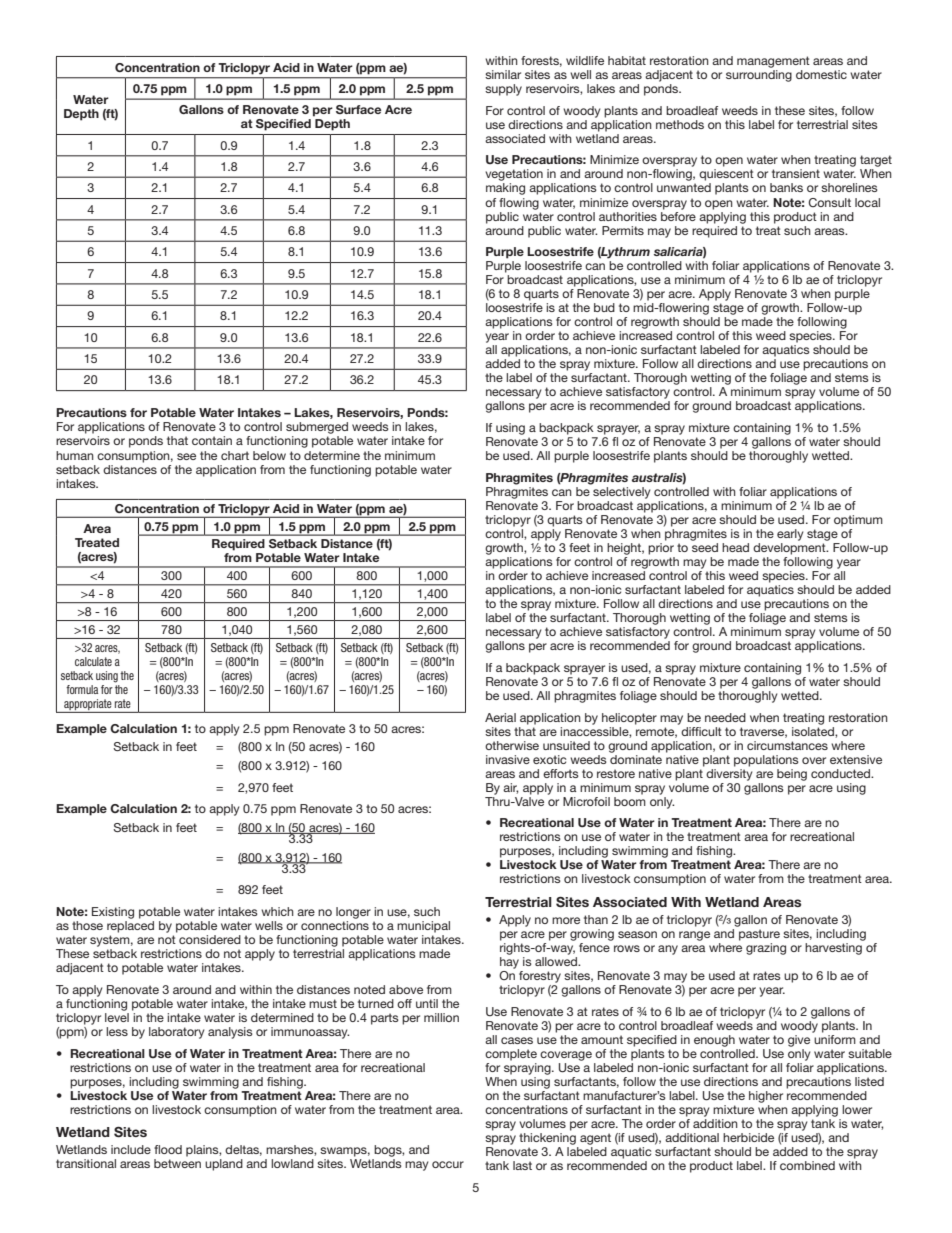 The image size is (952, 1233). I want to click on supply, so click(503, 90).
